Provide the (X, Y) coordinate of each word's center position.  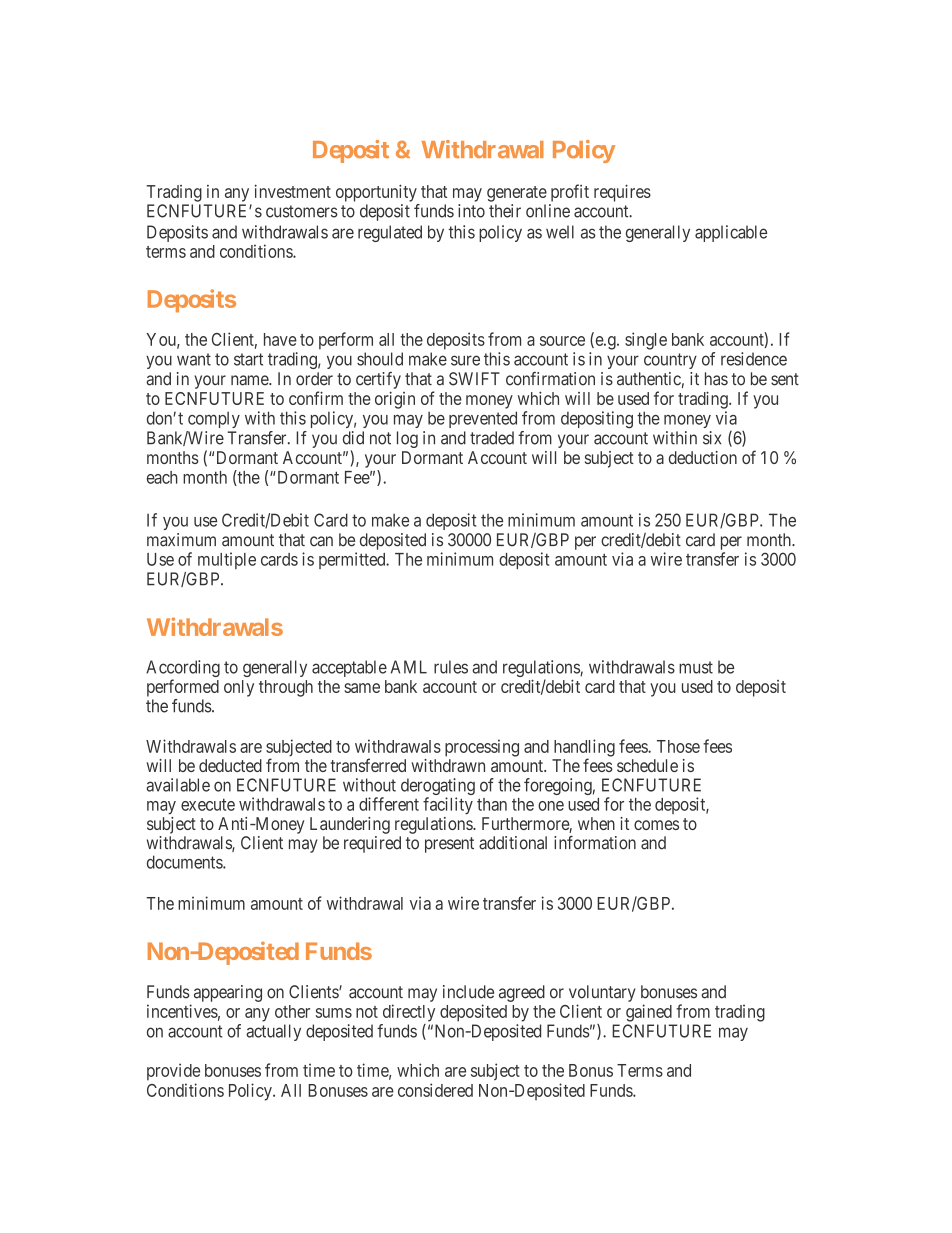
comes (656, 825)
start (248, 359)
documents (185, 862)
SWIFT (474, 379)
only (239, 688)
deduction (703, 457)
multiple (227, 560)
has (716, 379)
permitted (353, 560)
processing (482, 748)
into (471, 211)
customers (302, 211)
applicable (731, 233)
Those (678, 746)
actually (273, 1032)
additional (513, 843)
